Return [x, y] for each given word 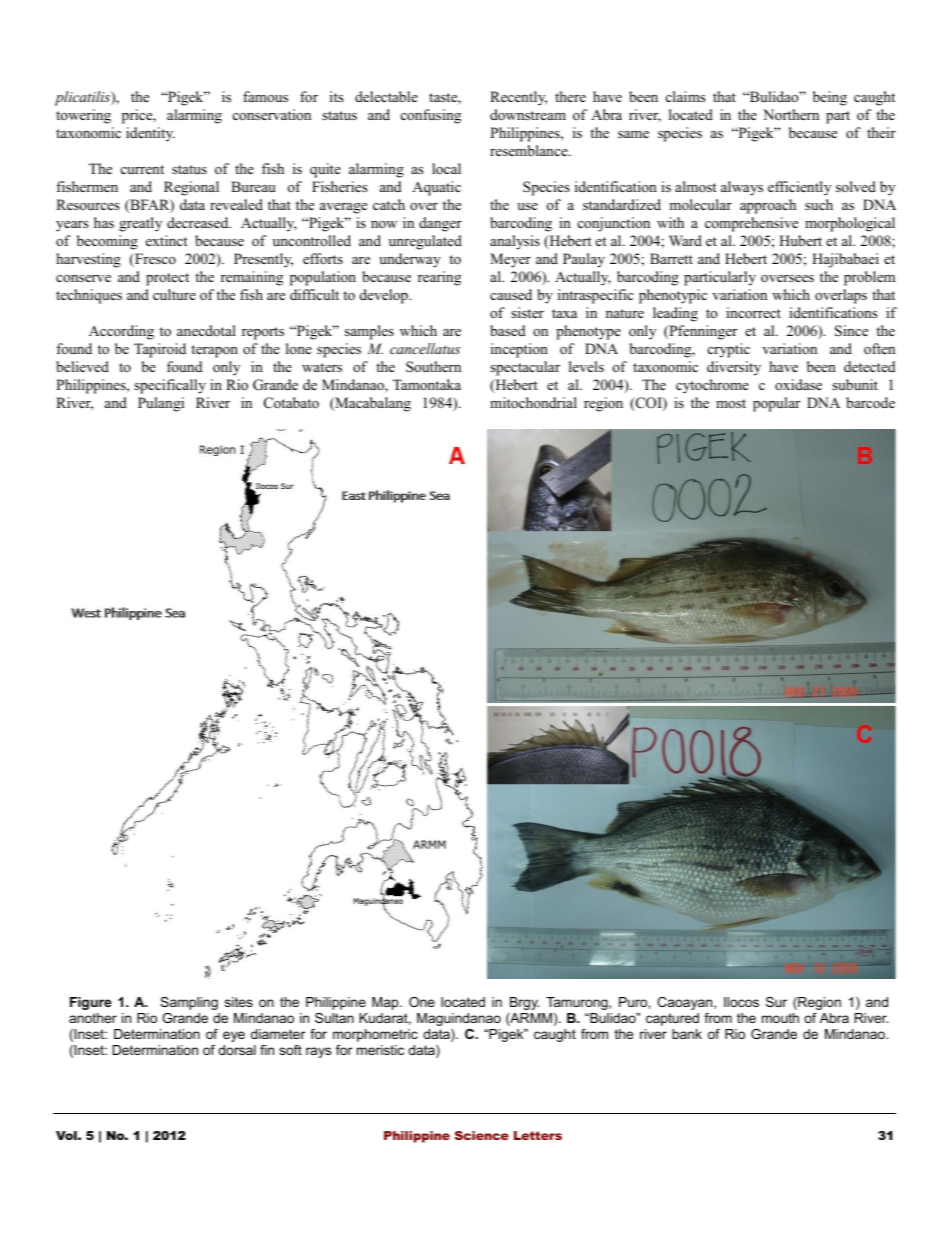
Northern [791, 114]
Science [482, 1135]
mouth [780, 1018]
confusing [431, 116]
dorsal [237, 1050]
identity [150, 134]
